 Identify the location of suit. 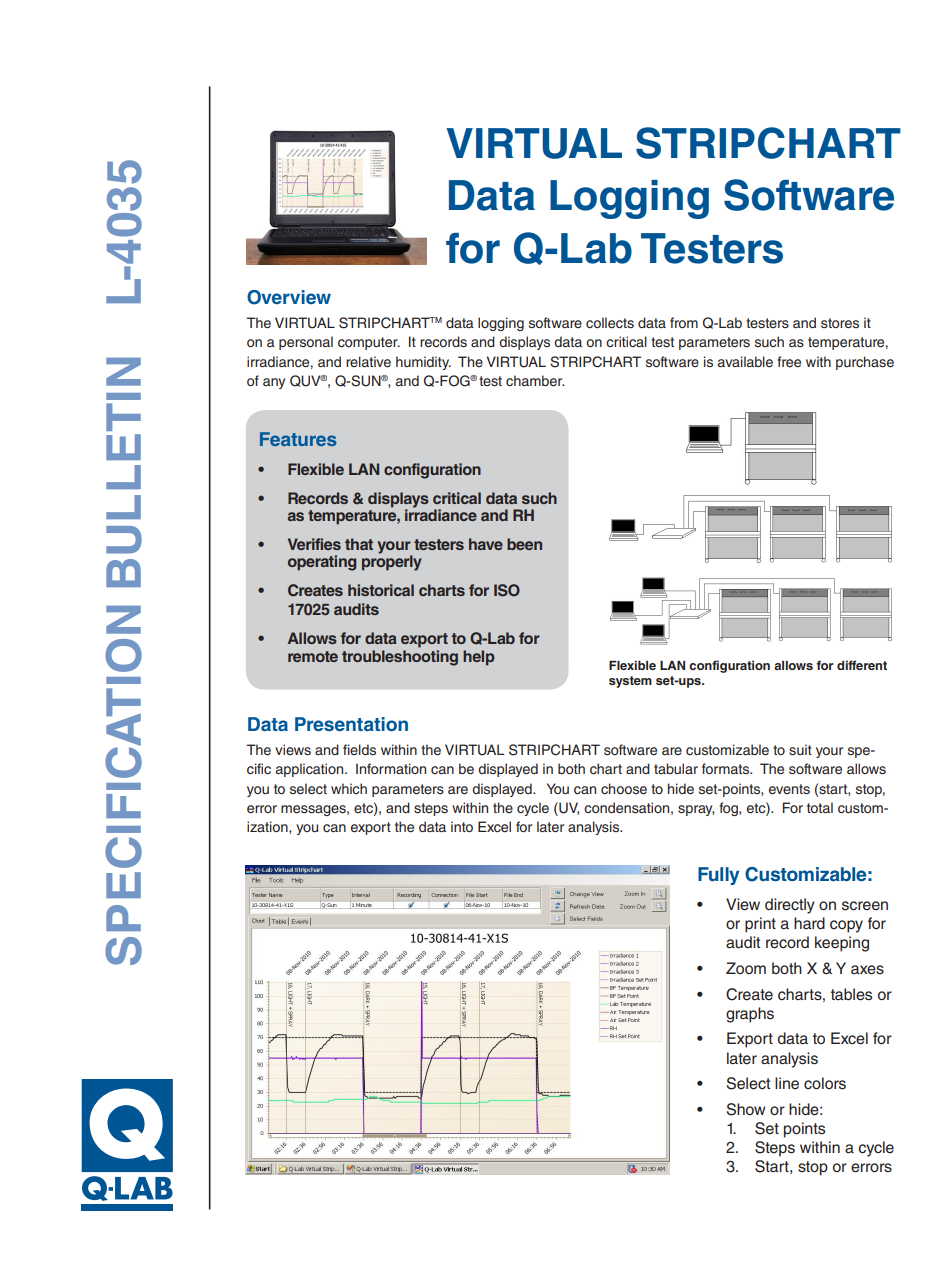
(800, 749).
